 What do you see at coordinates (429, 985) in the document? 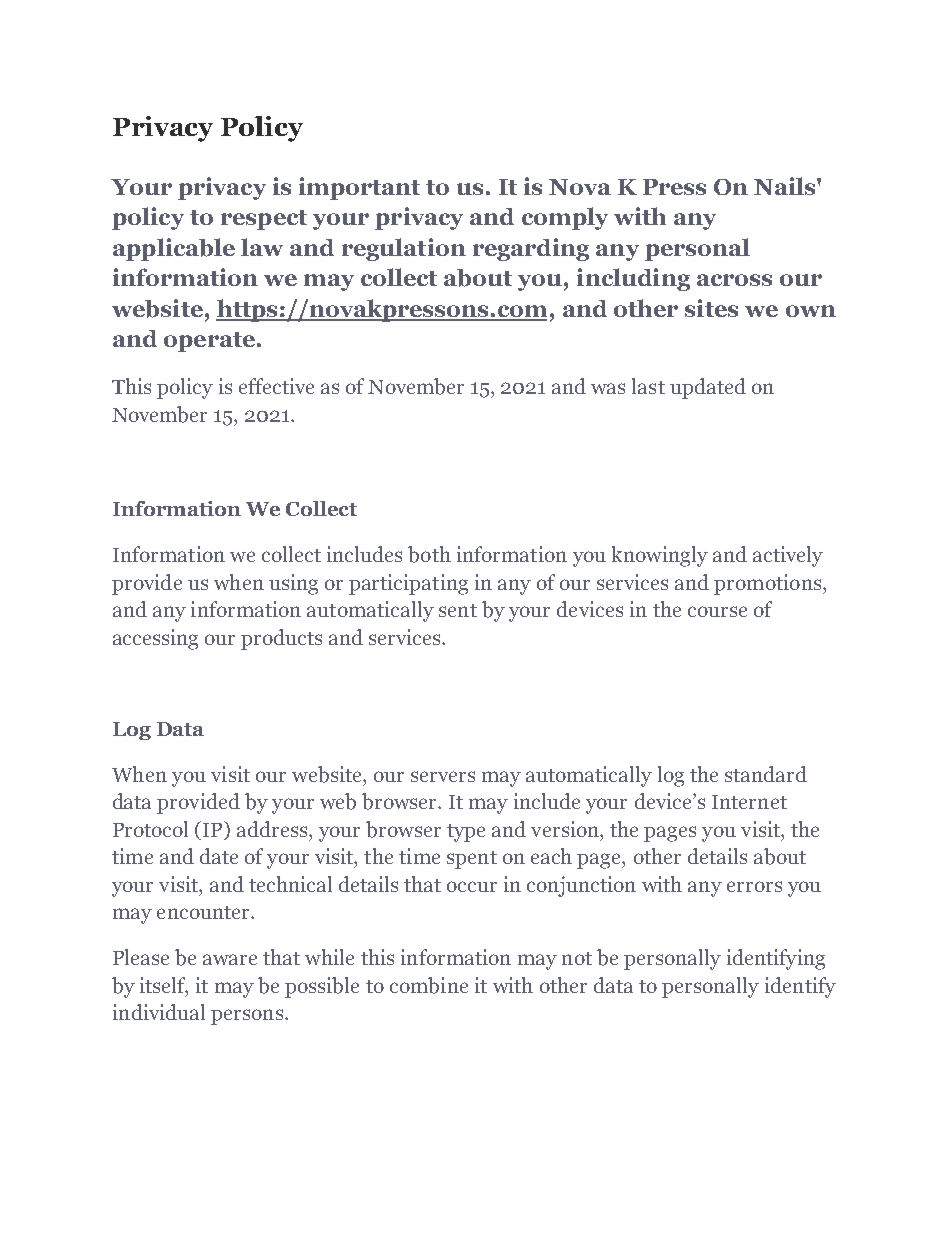
I see `combine` at bounding box center [429, 985].
